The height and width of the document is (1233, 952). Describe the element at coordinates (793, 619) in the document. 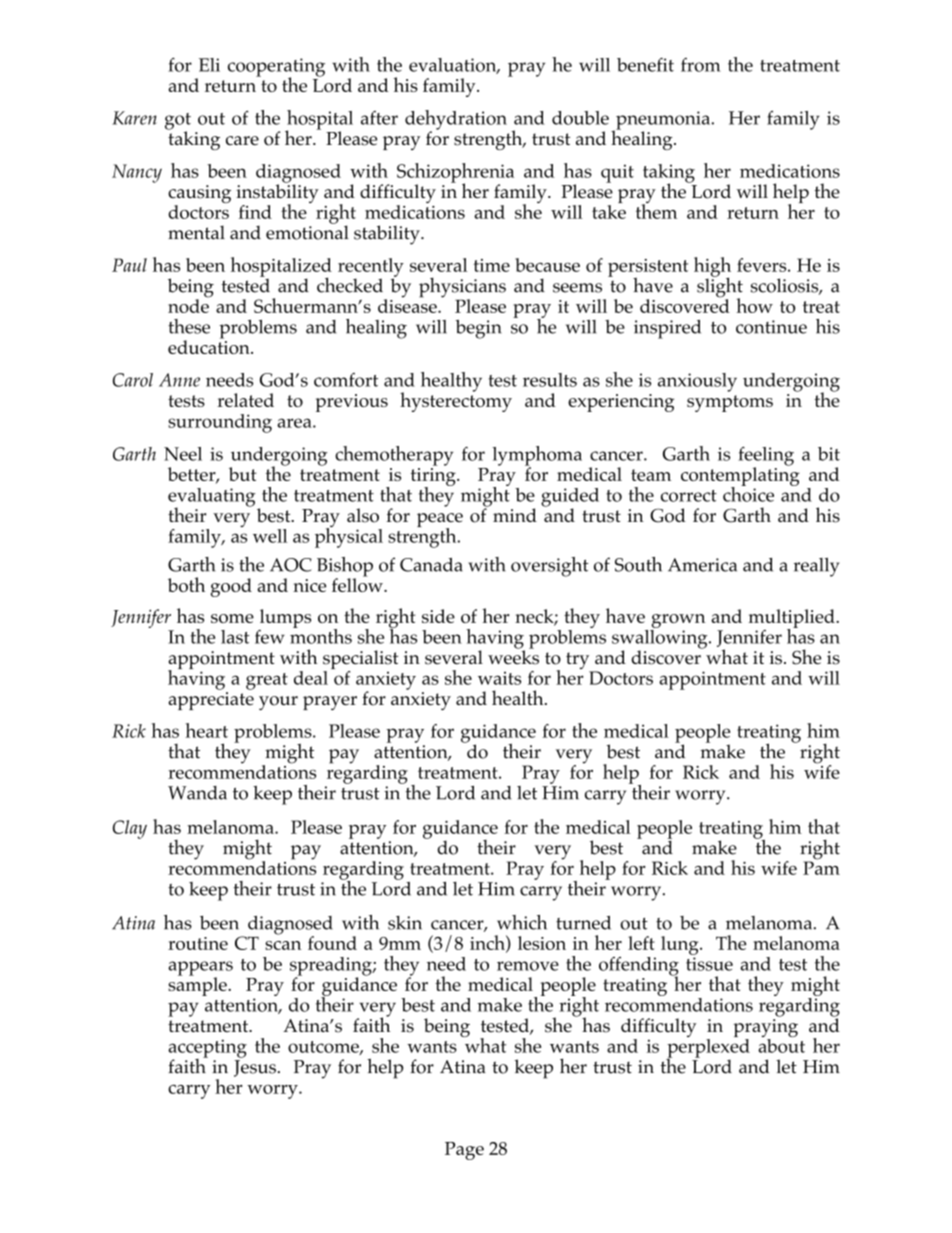

I see `multiplied` at that location.
